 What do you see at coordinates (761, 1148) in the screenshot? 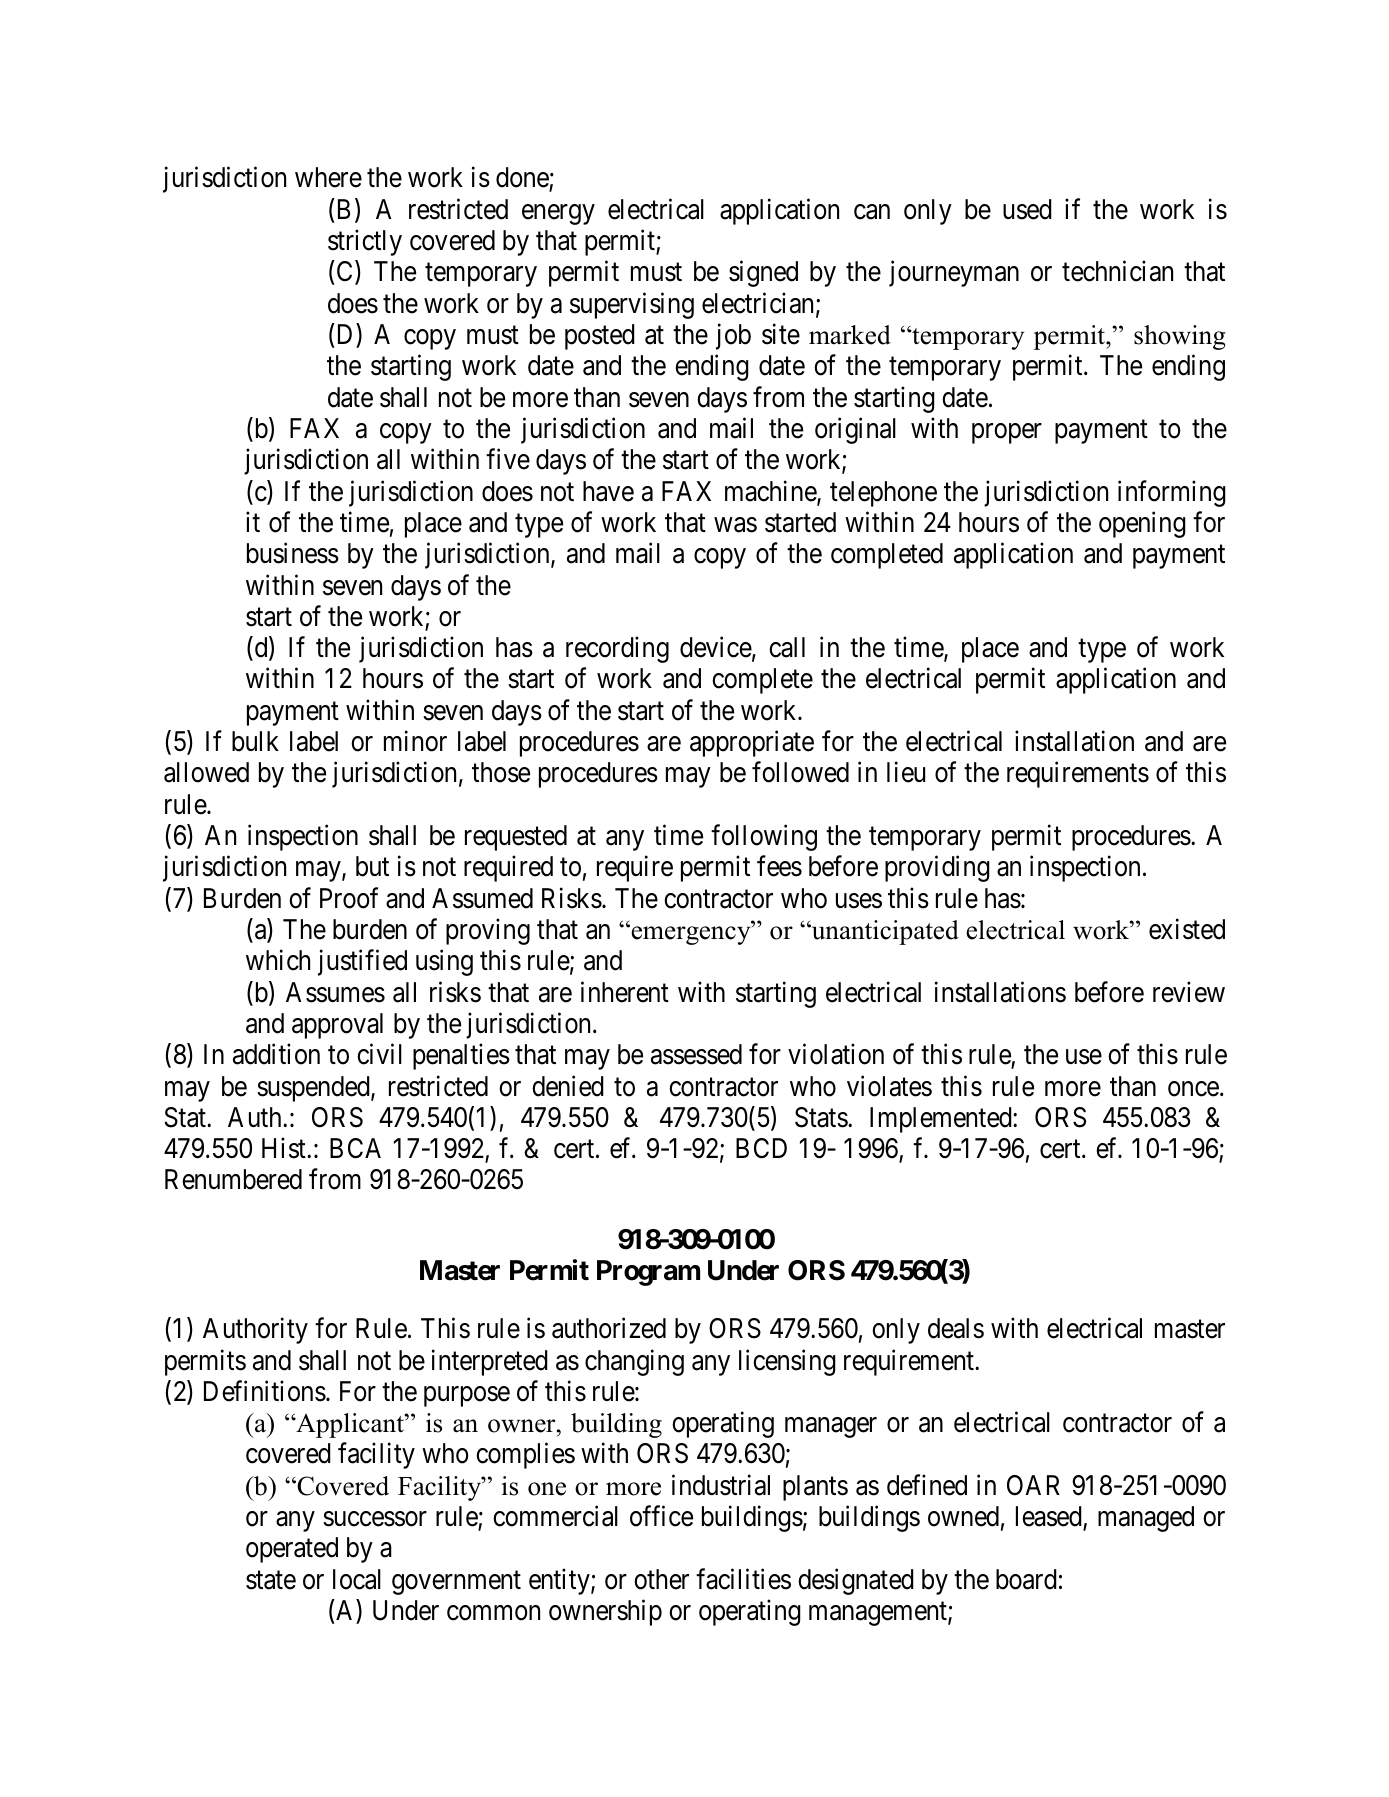
I see `BCD` at bounding box center [761, 1148].
